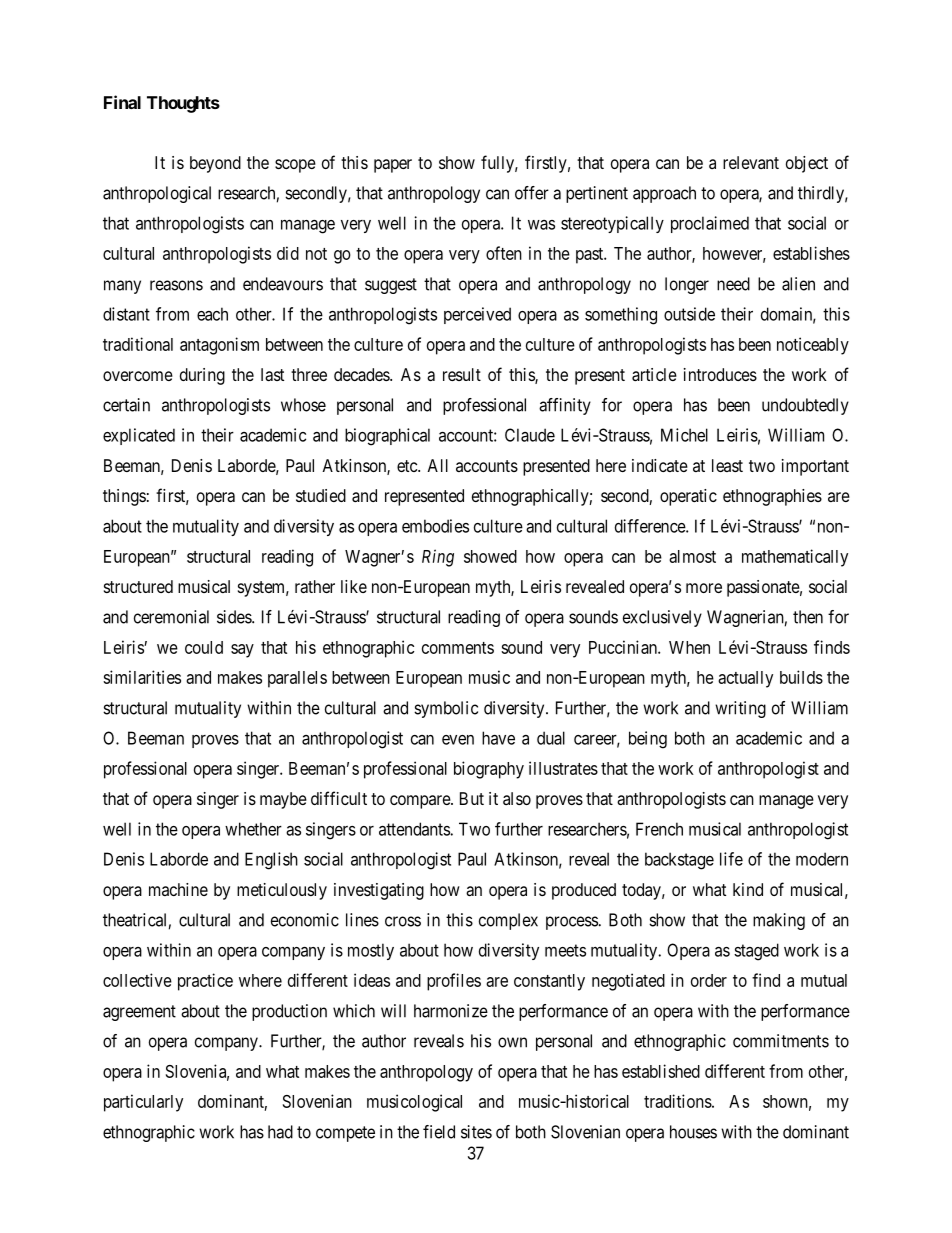 Image resolution: width=952 pixels, height=1233 pixels. I want to click on least, so click(727, 465).
